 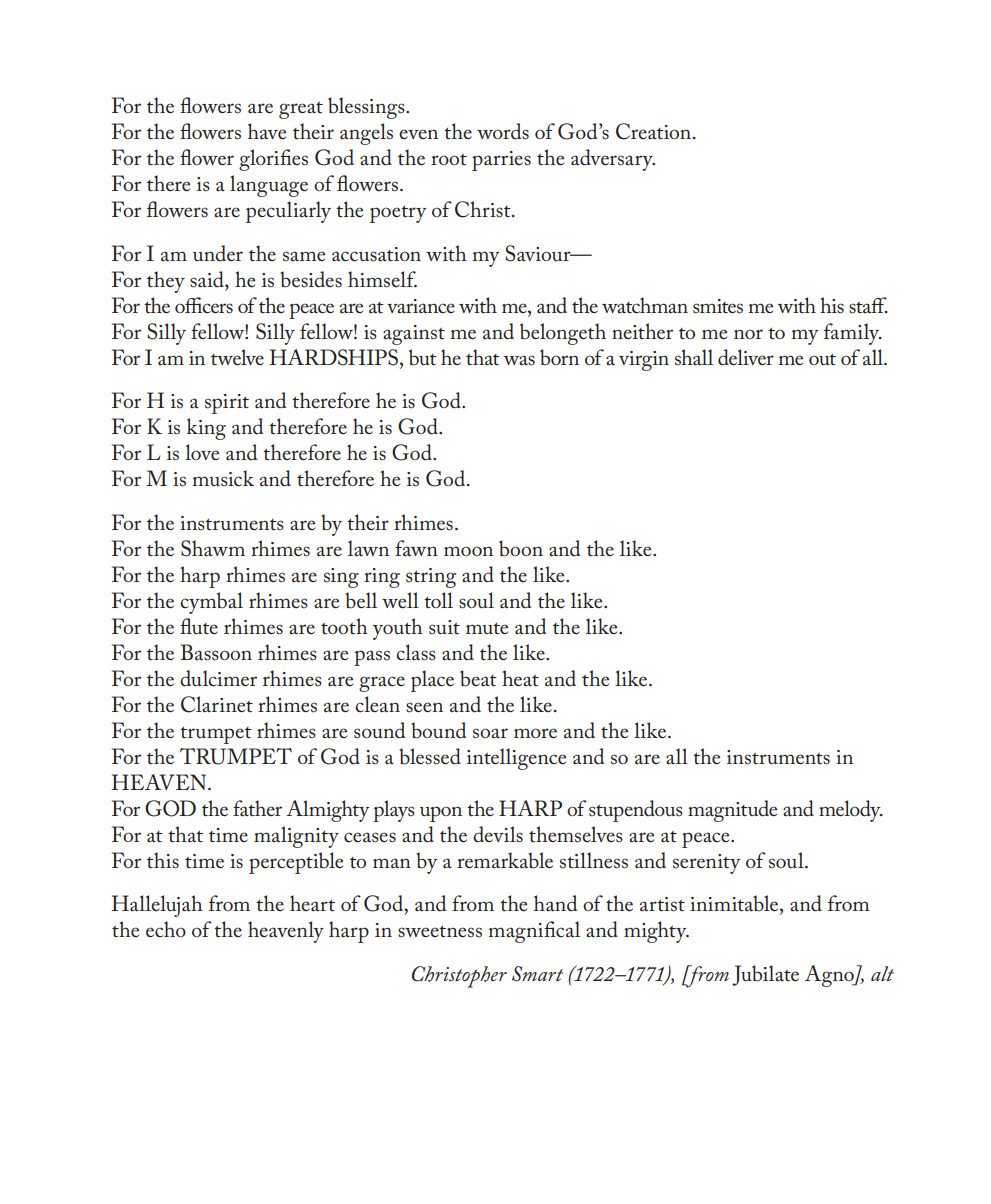 What do you see at coordinates (653, 131) in the image?
I see `Creation` at bounding box center [653, 131].
